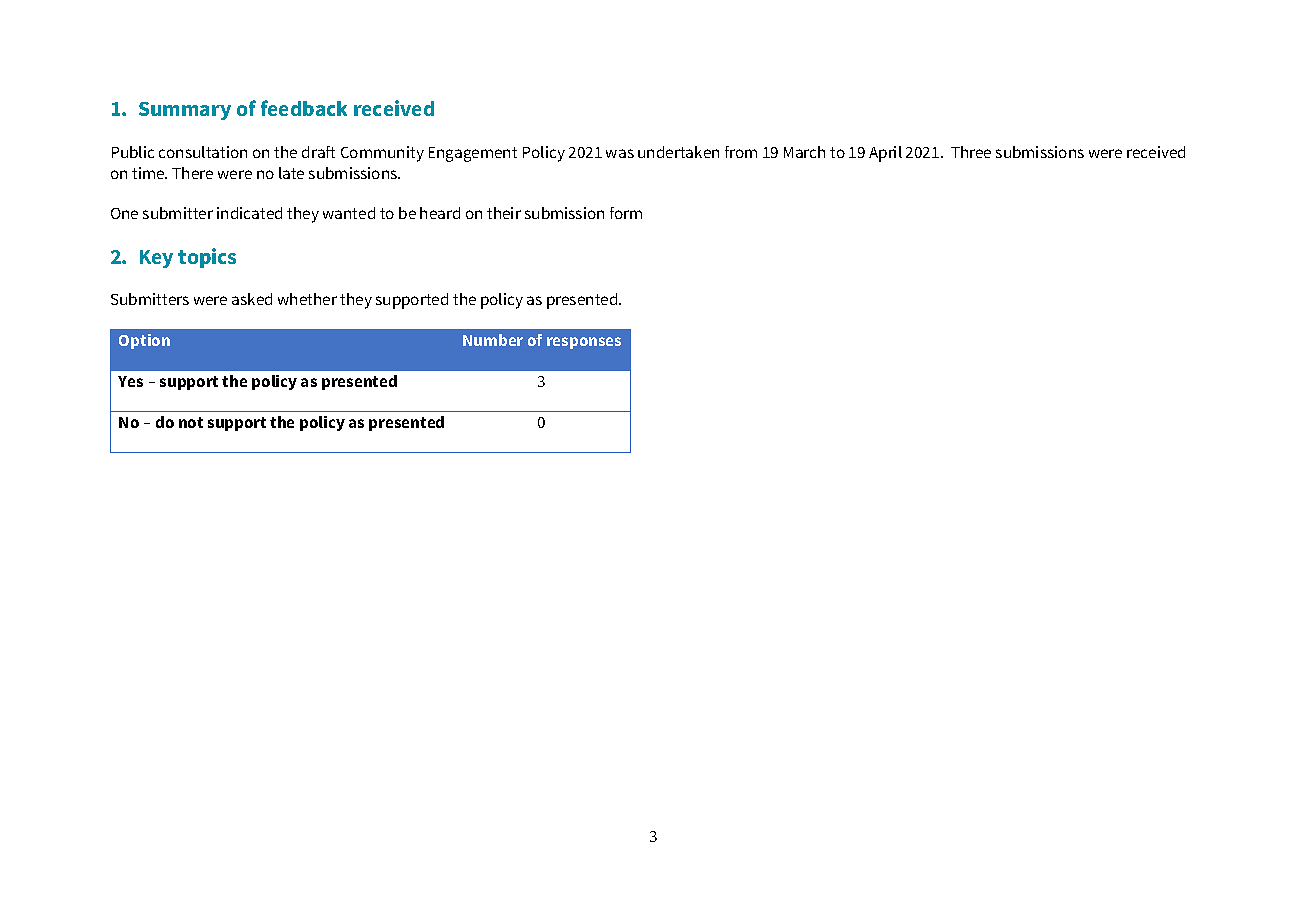 The image size is (1308, 924). I want to click on topics, so click(207, 258).
